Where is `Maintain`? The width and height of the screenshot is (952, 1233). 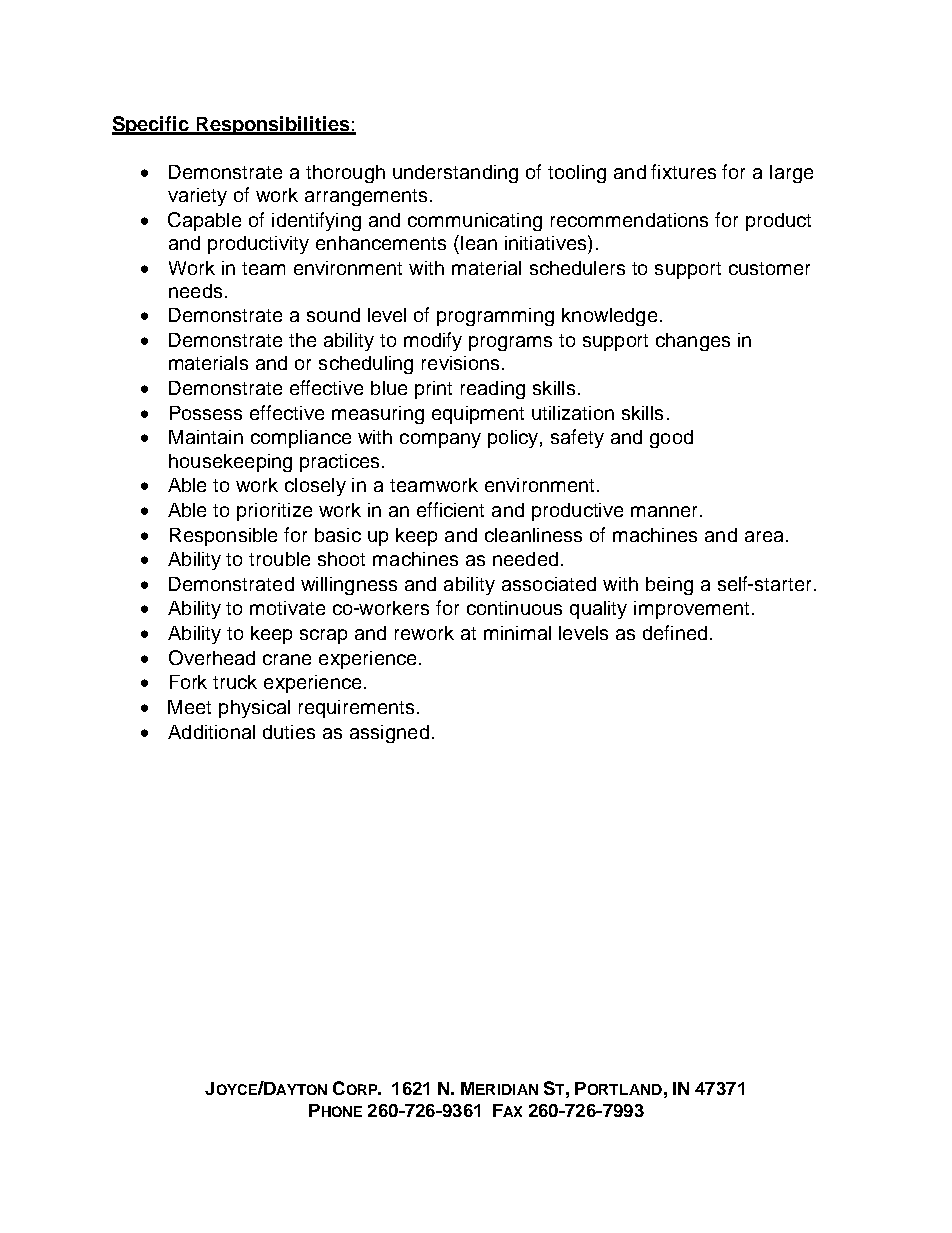 Maintain is located at coordinates (206, 437).
